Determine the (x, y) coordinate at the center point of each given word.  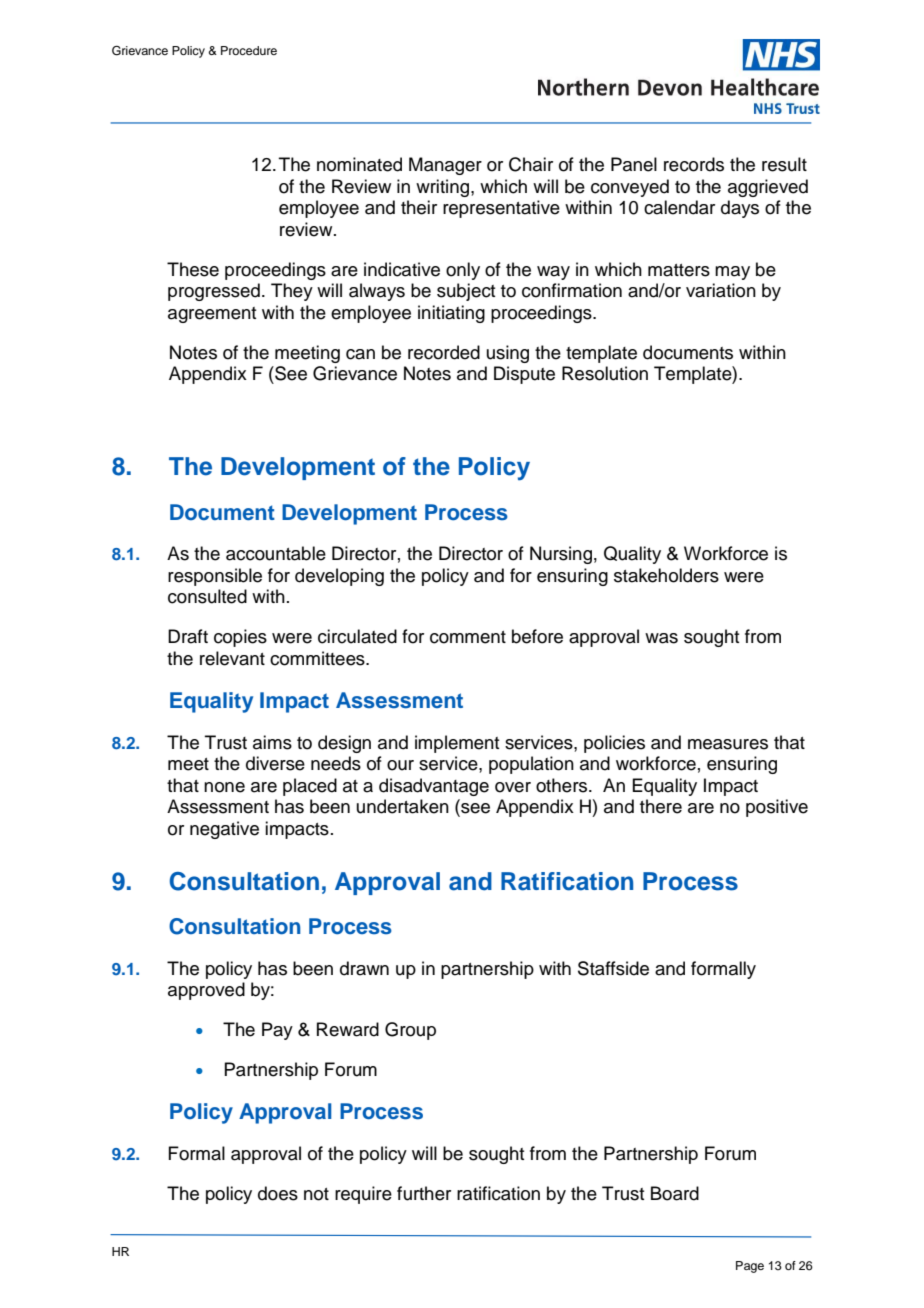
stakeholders (666, 575)
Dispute (524, 375)
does (278, 1193)
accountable (276, 553)
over (513, 787)
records (694, 164)
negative (224, 830)
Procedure (249, 50)
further (424, 1193)
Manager (445, 166)
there (661, 806)
